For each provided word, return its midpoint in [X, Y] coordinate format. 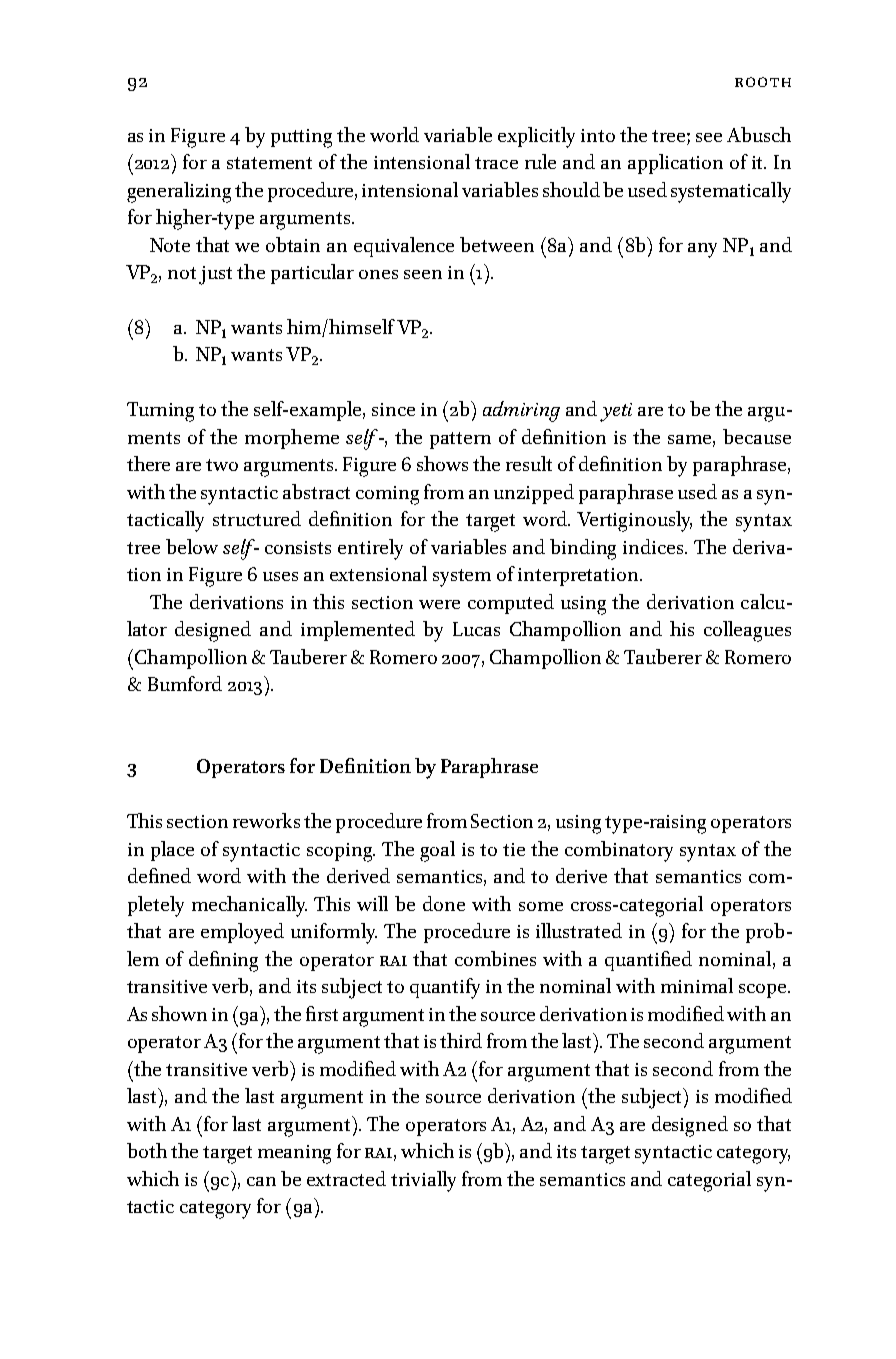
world [394, 134]
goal [437, 851]
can [261, 1181]
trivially [423, 1181]
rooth [763, 82]
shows [442, 463]
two [222, 465]
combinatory [619, 851]
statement [269, 163]
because [757, 436]
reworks [266, 820]
